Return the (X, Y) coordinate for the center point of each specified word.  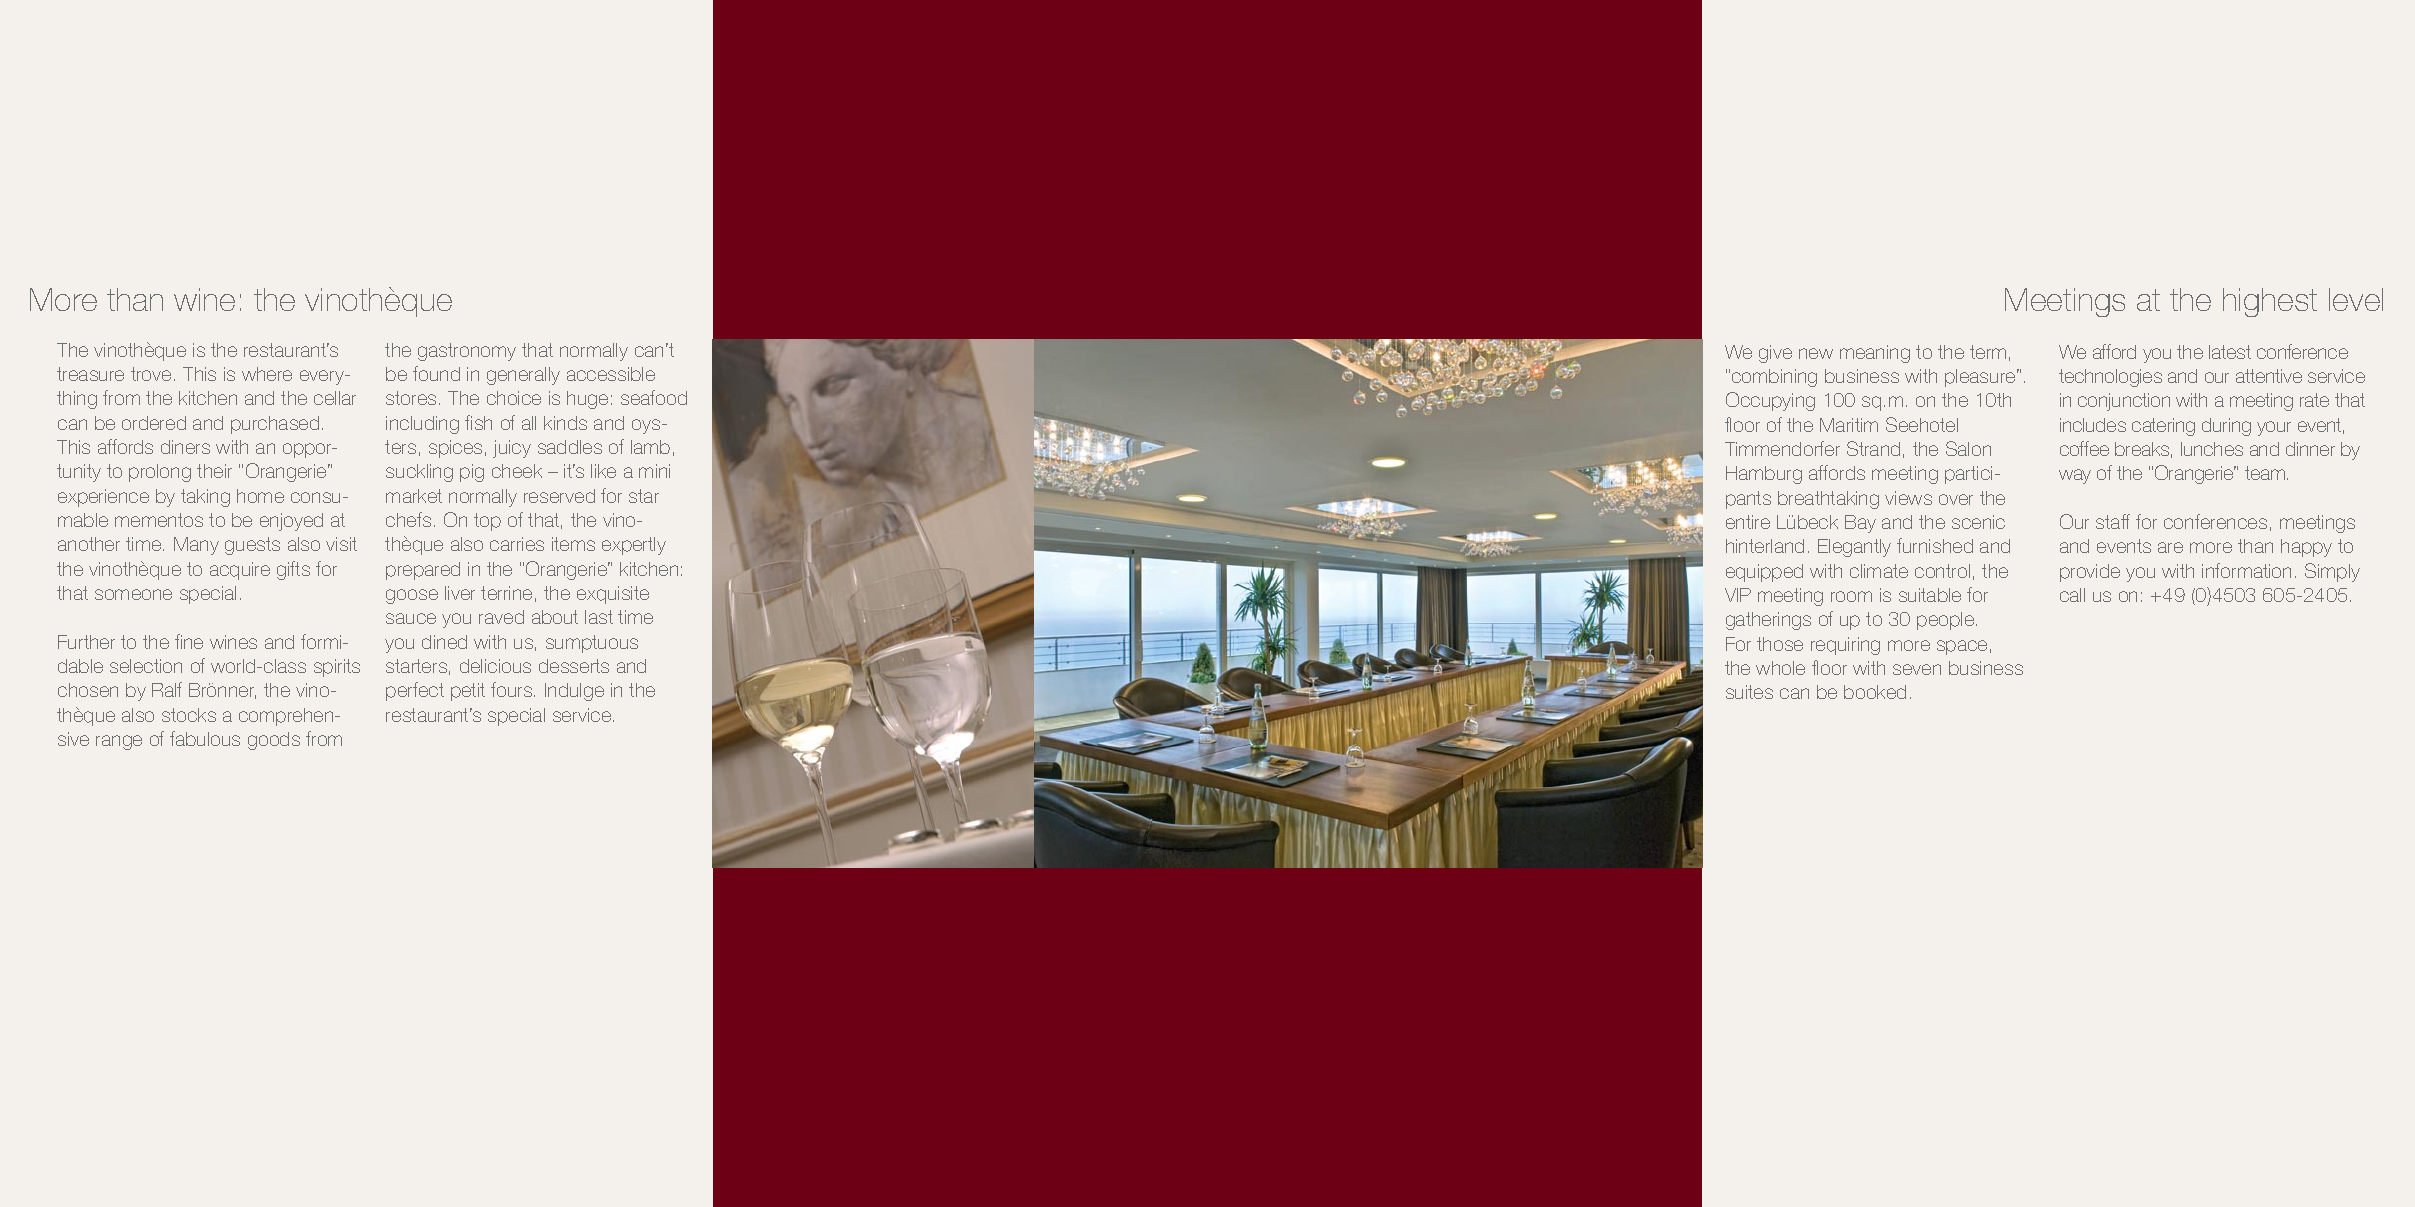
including (422, 425)
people (1947, 621)
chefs (408, 519)
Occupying (1770, 401)
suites (1749, 692)
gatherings (1768, 621)
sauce (411, 618)
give (1775, 354)
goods (274, 741)
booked (1875, 692)
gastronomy (467, 352)
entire (1748, 522)
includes (2093, 425)
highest (2270, 302)
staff (2113, 521)
